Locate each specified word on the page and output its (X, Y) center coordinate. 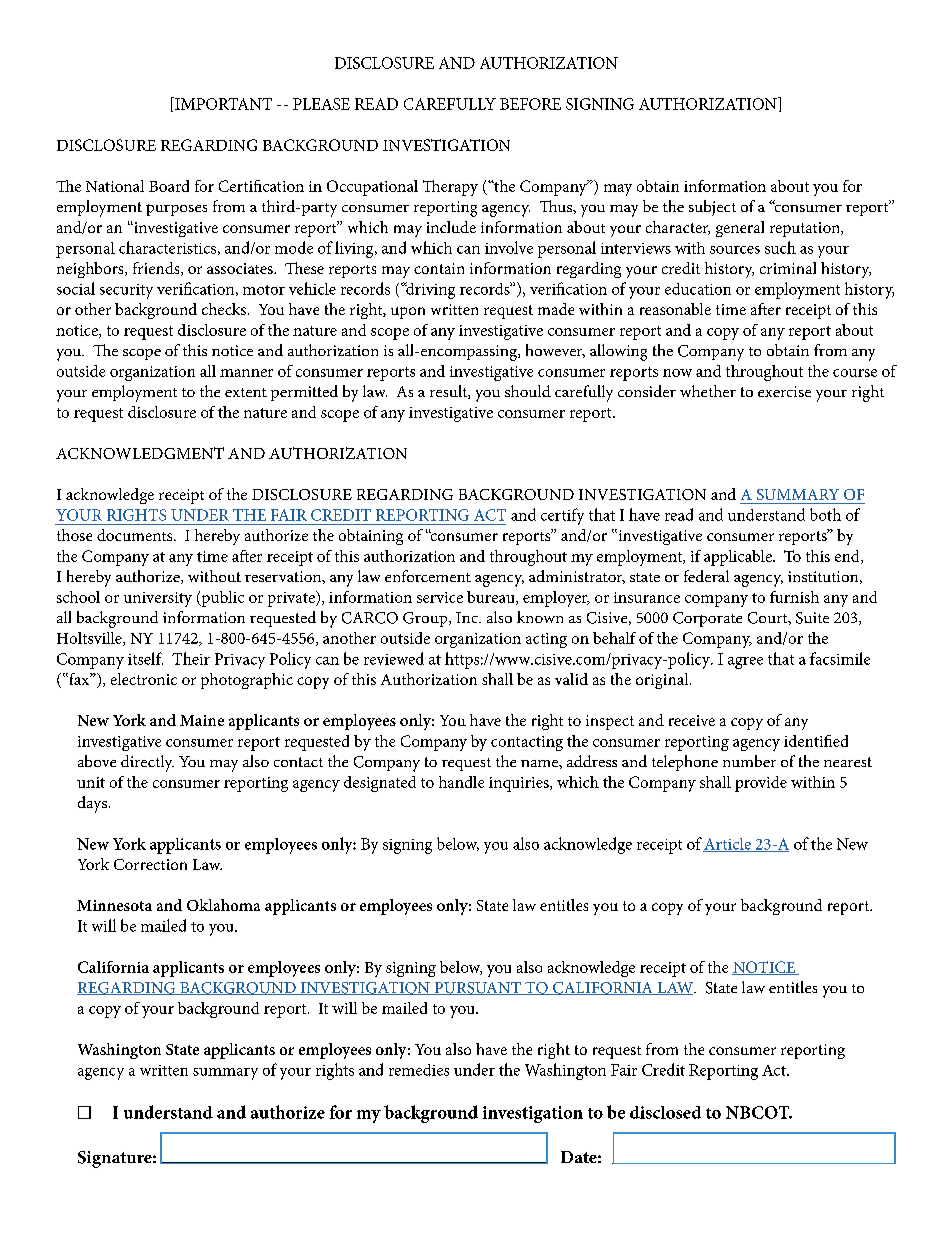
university (158, 599)
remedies (419, 1070)
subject (712, 208)
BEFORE (530, 104)
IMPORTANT (222, 103)
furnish (794, 597)
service (440, 597)
